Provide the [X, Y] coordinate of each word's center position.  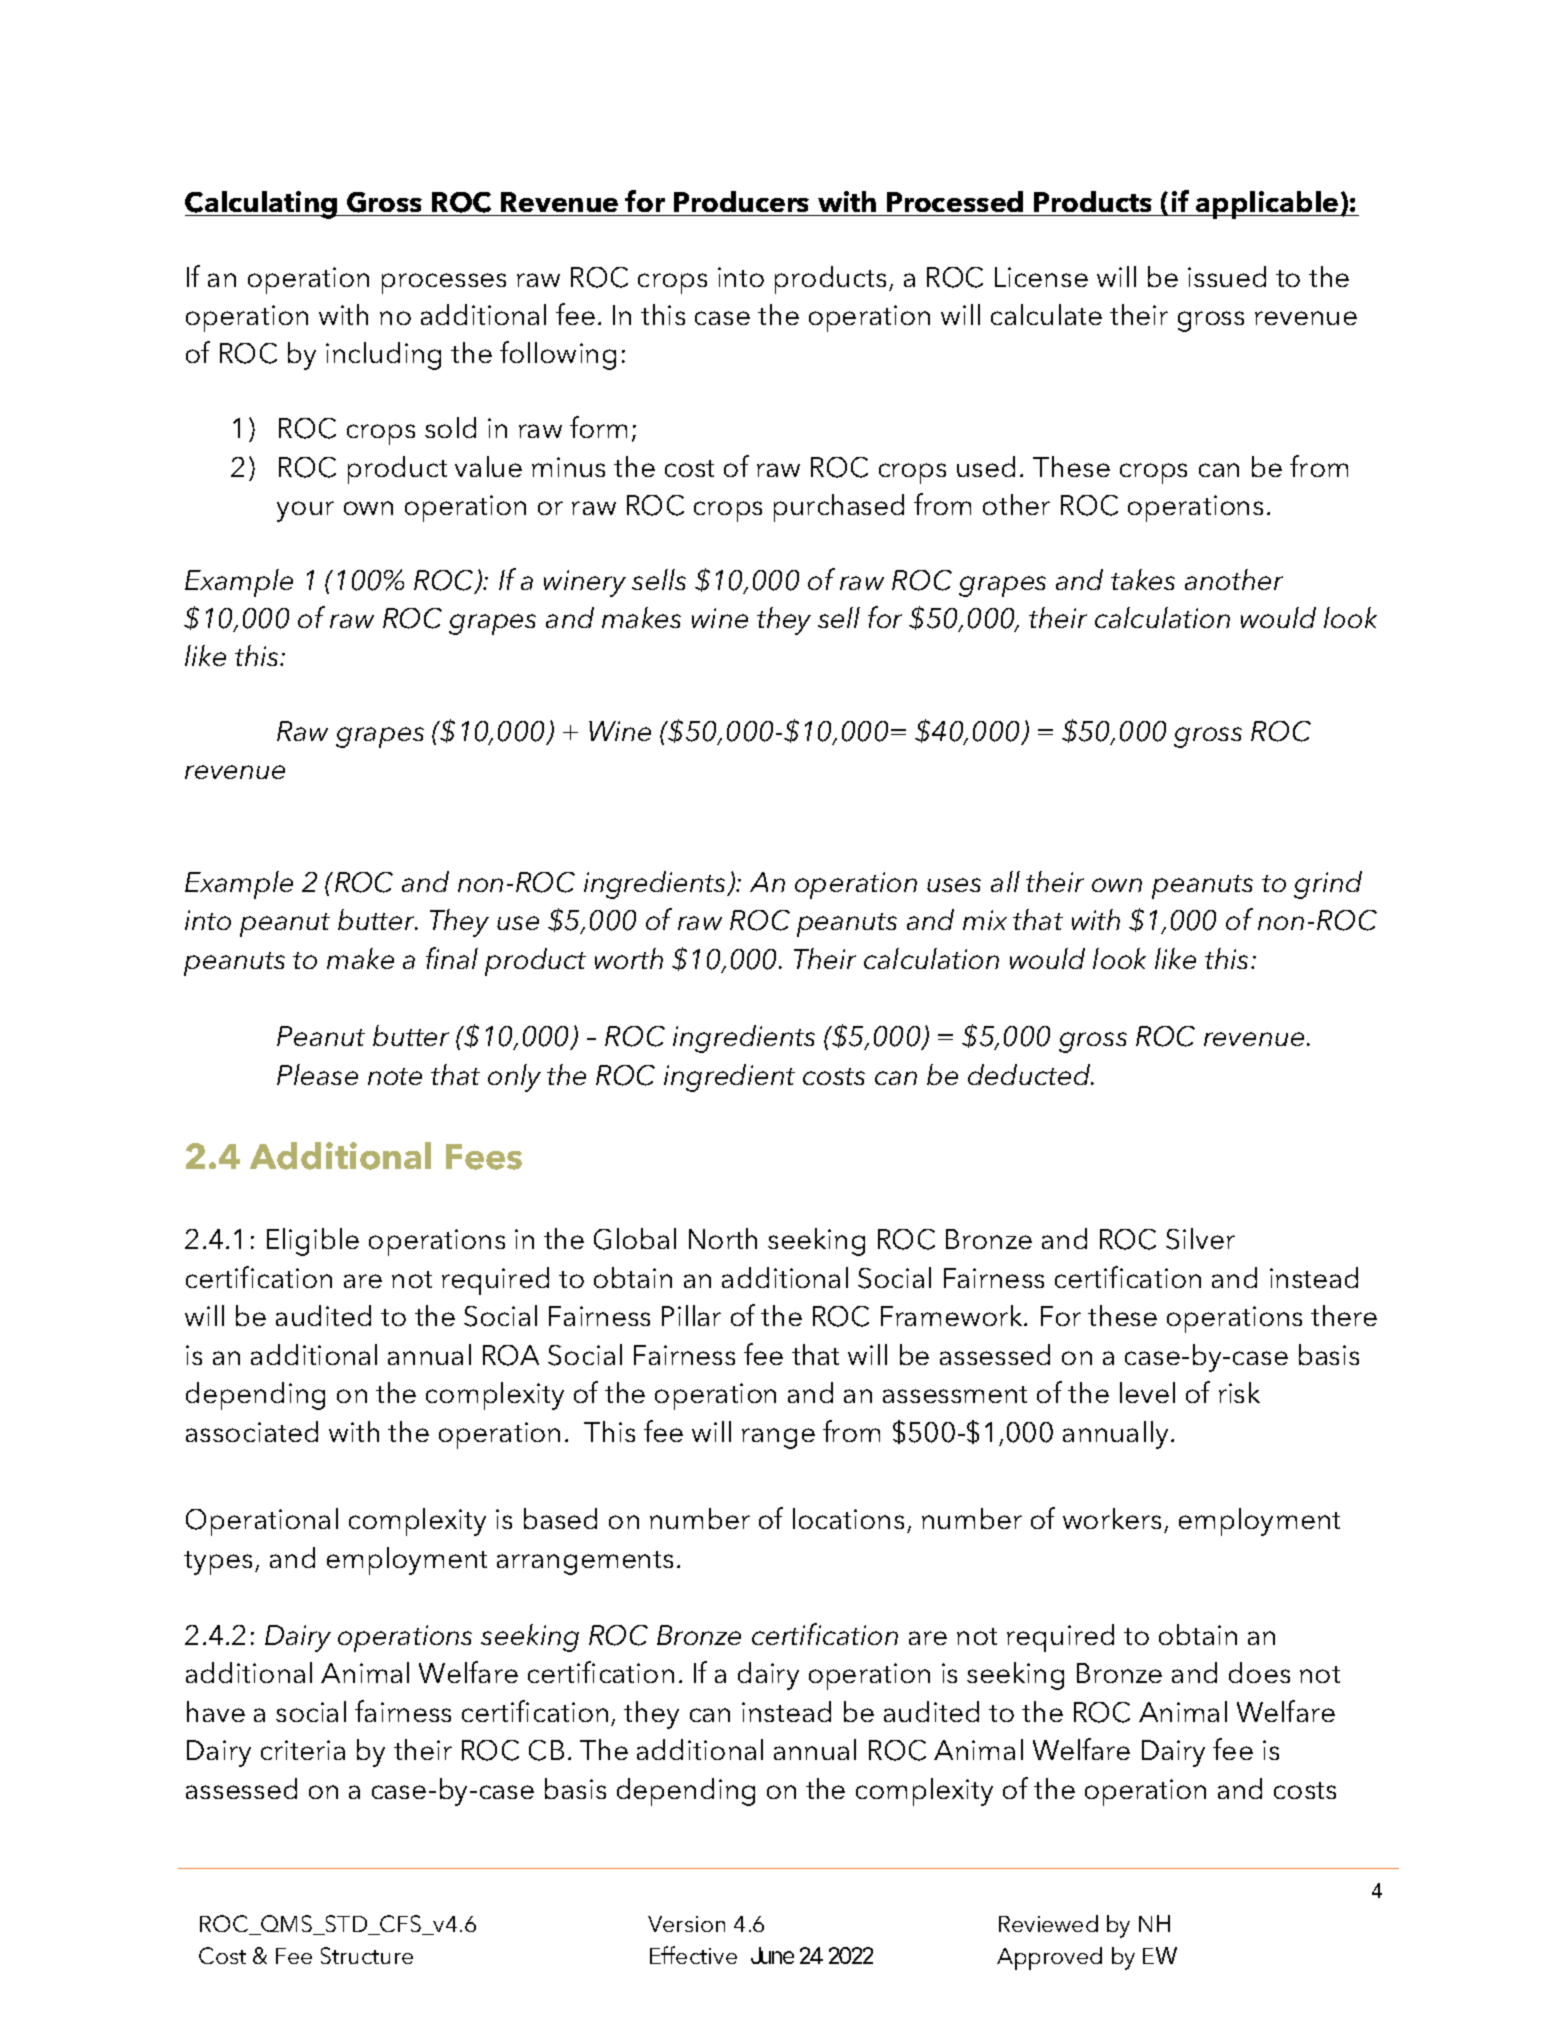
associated [252, 1431]
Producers [742, 203]
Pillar [691, 1315]
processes [444, 283]
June [772, 1955]
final [452, 958]
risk [1239, 1392]
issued [1227, 276]
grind [1328, 885]
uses [954, 885]
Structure [367, 1955]
